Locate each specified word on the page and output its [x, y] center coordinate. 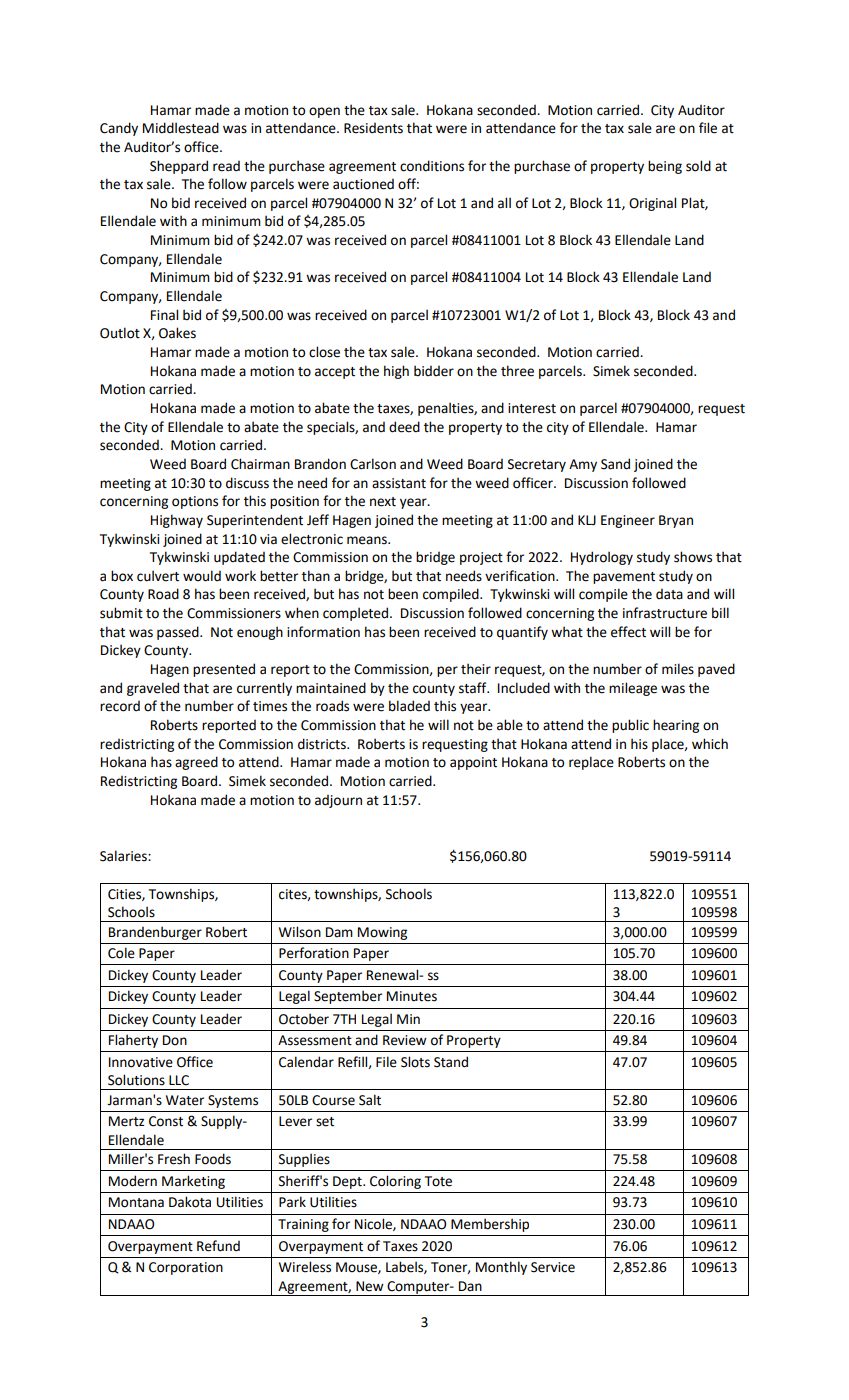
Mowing [382, 933]
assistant [399, 483]
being [665, 167]
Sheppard [179, 167]
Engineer [628, 521]
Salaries [124, 856]
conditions [432, 166]
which [710, 744]
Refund [218, 1246]
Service [553, 1267]
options [195, 502]
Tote [438, 1181]
